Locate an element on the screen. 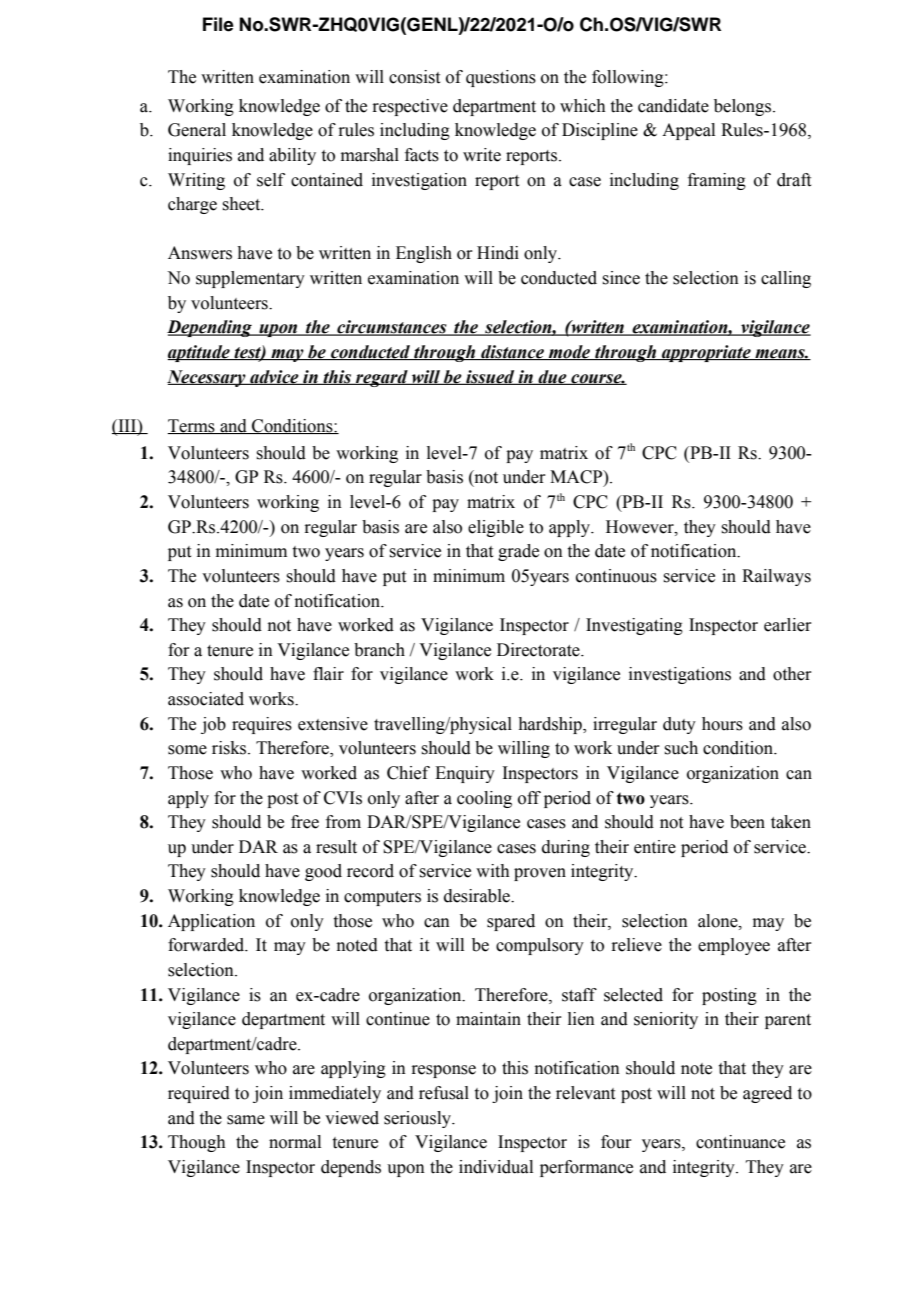  belongs is located at coordinates (744, 107).
